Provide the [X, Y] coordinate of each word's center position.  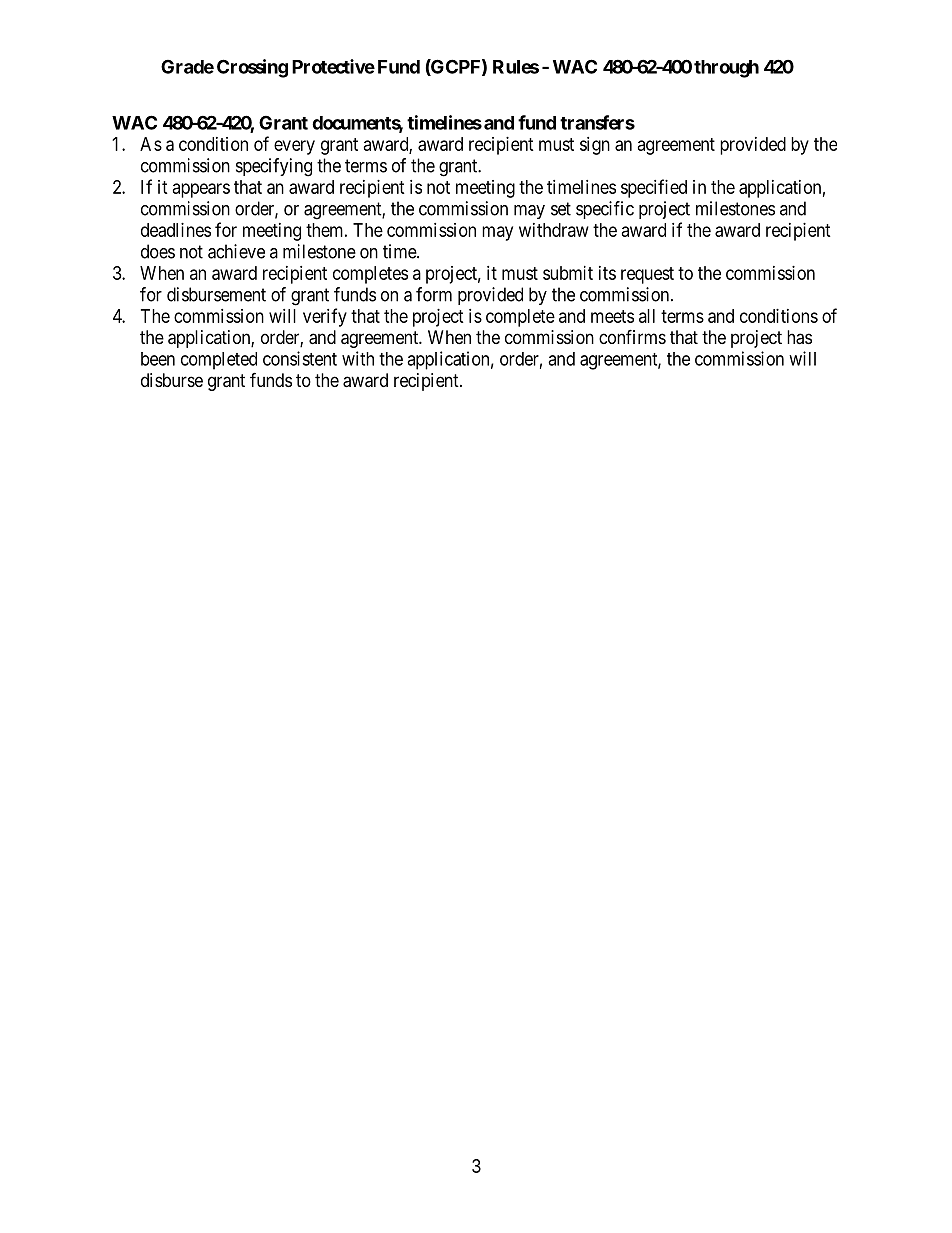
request [647, 275]
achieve [236, 251]
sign [595, 146]
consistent [300, 358]
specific [605, 210]
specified [654, 188]
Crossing [252, 68]
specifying [274, 167]
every [294, 147]
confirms [632, 336]
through [726, 69]
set [561, 209]
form [434, 294]
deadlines [176, 230]
